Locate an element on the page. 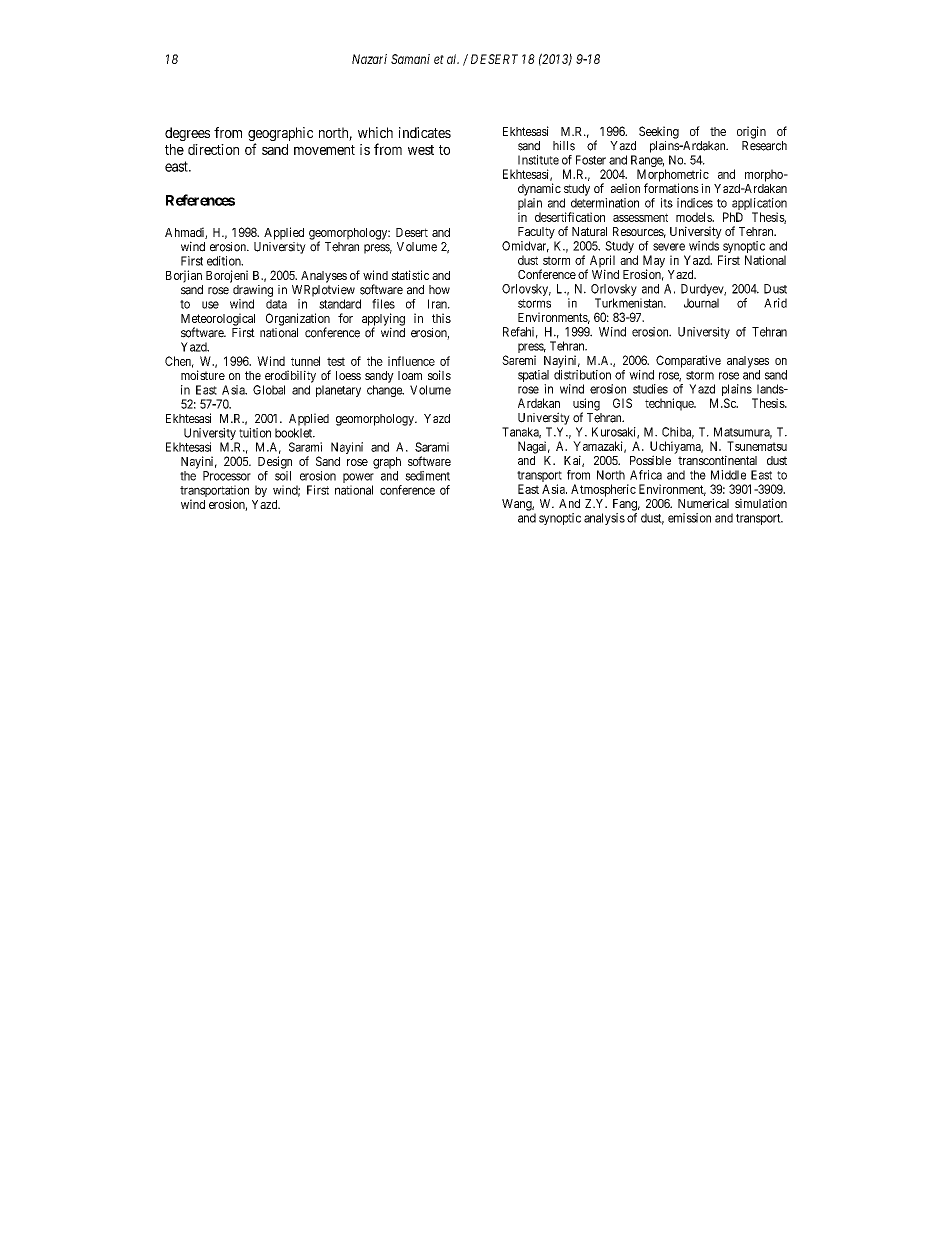 The width and height of the image is (952, 1233). this is located at coordinates (441, 318).
